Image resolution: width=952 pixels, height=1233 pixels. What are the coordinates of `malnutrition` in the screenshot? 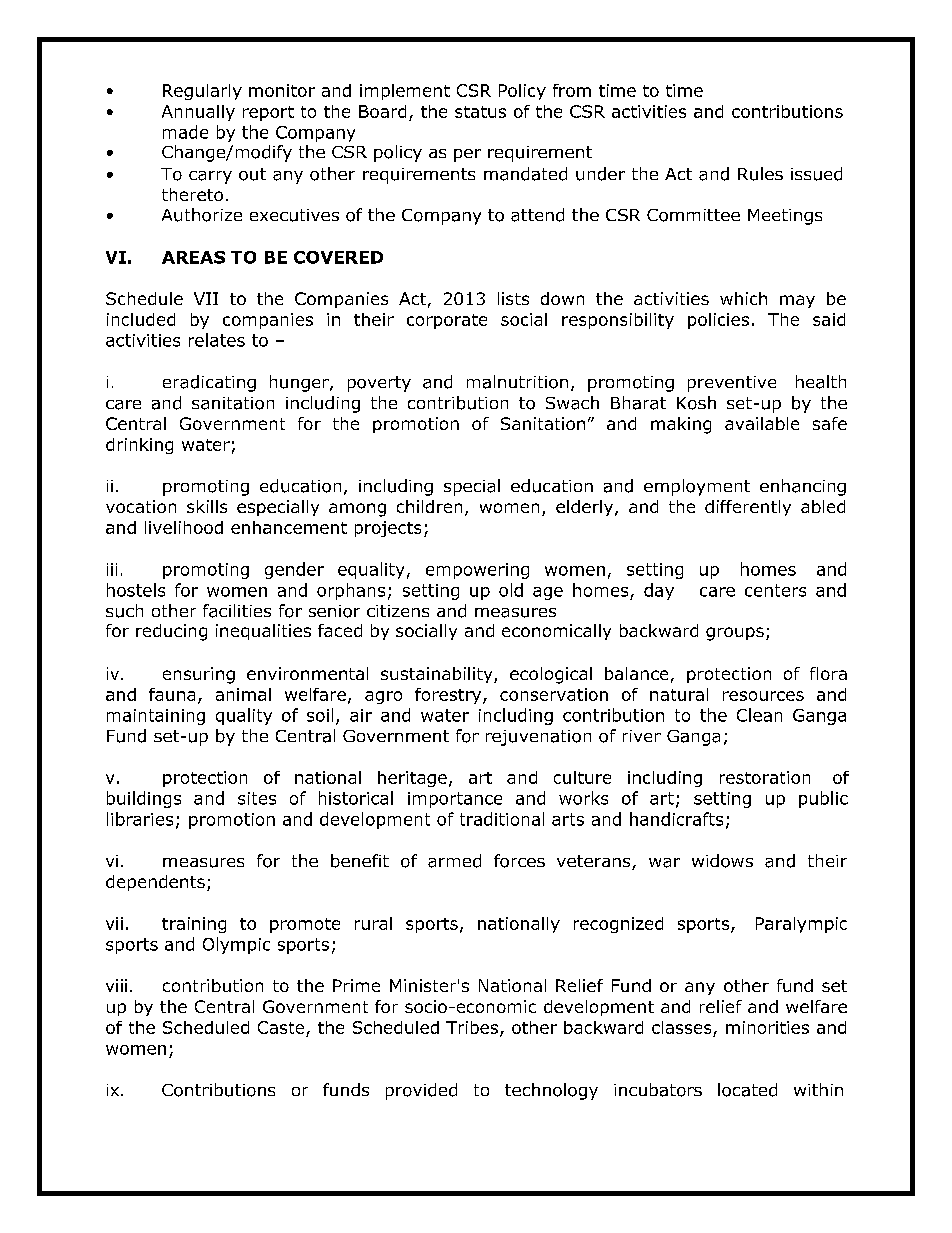 It's located at (517, 382).
